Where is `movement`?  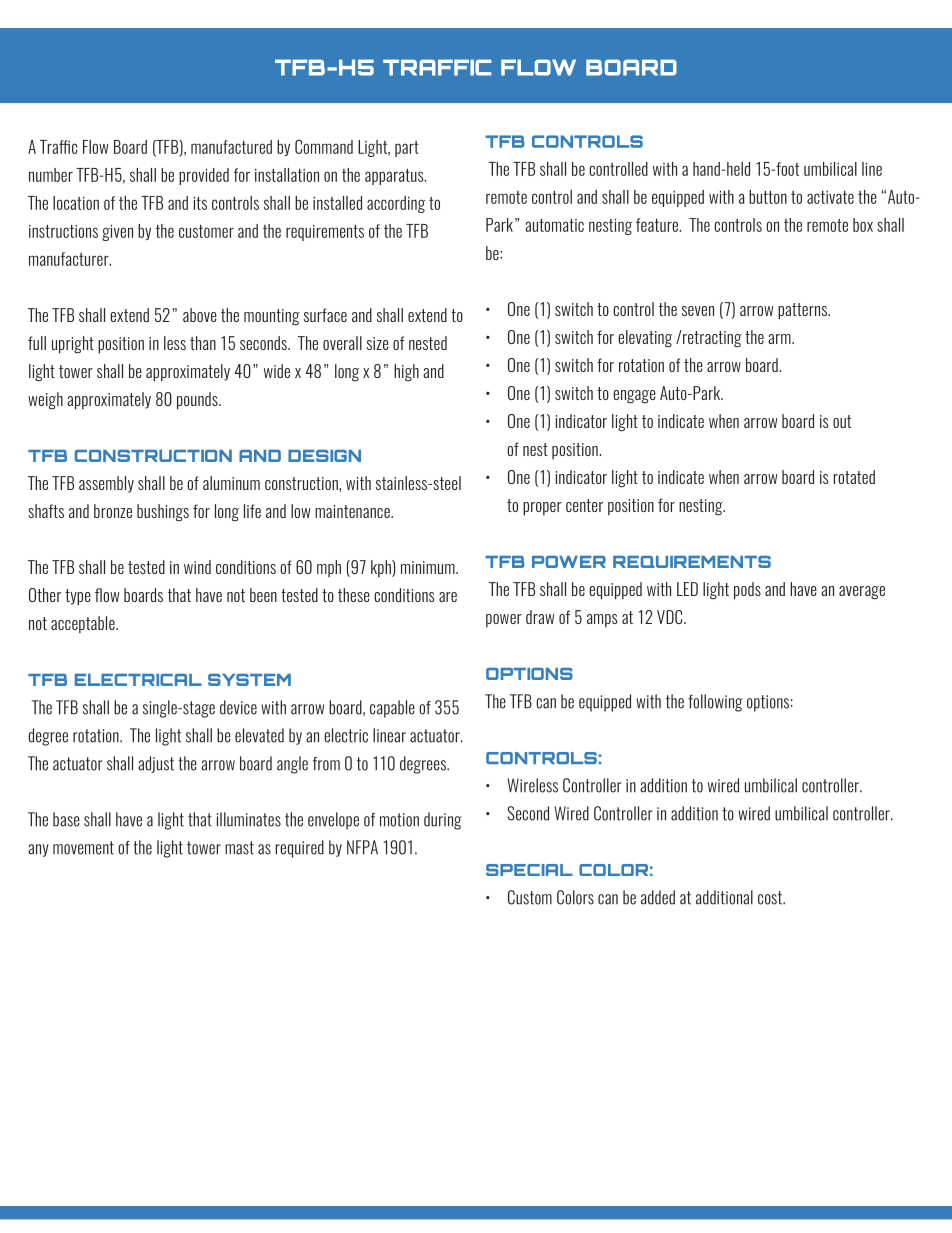 movement is located at coordinates (83, 848).
